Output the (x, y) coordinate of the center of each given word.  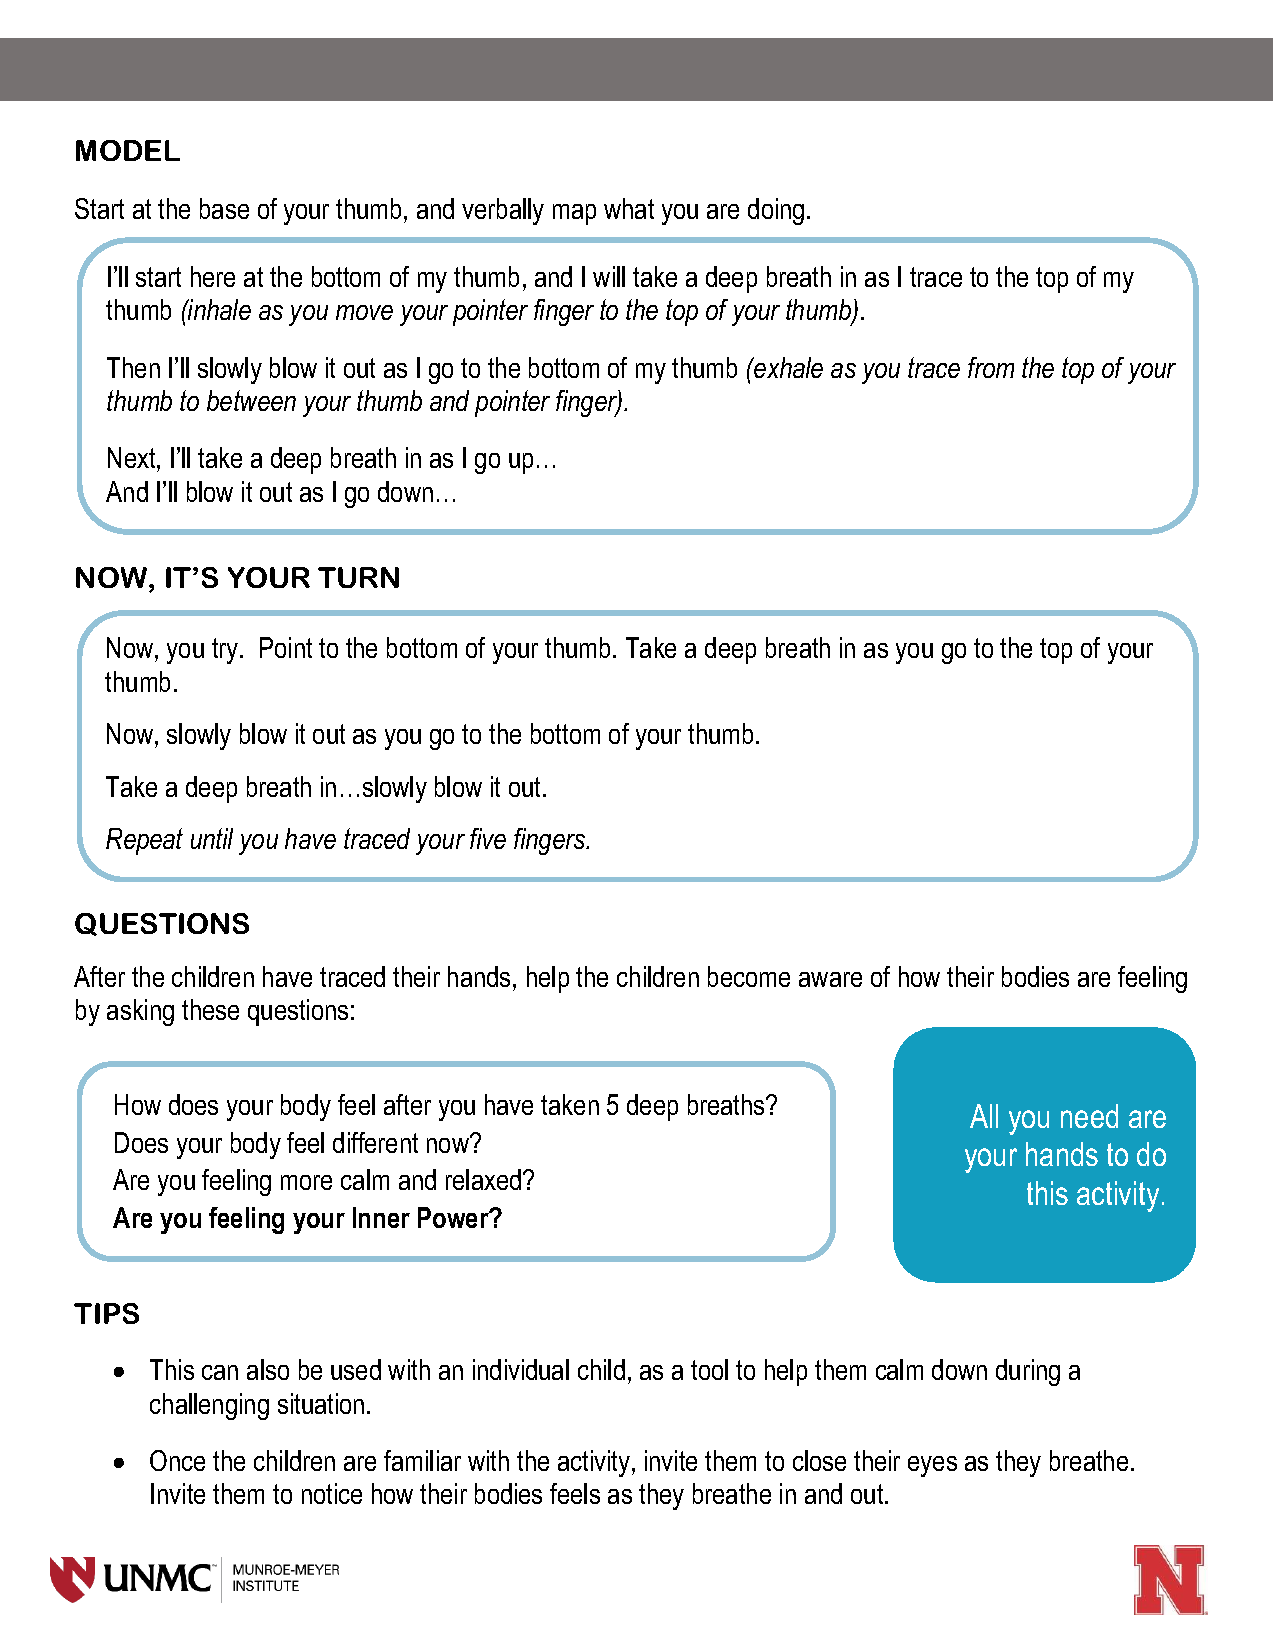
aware (830, 979)
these (210, 1009)
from (991, 367)
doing (776, 211)
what (629, 208)
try (226, 651)
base (224, 208)
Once (177, 1460)
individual (521, 1369)
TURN (358, 577)
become (749, 976)
